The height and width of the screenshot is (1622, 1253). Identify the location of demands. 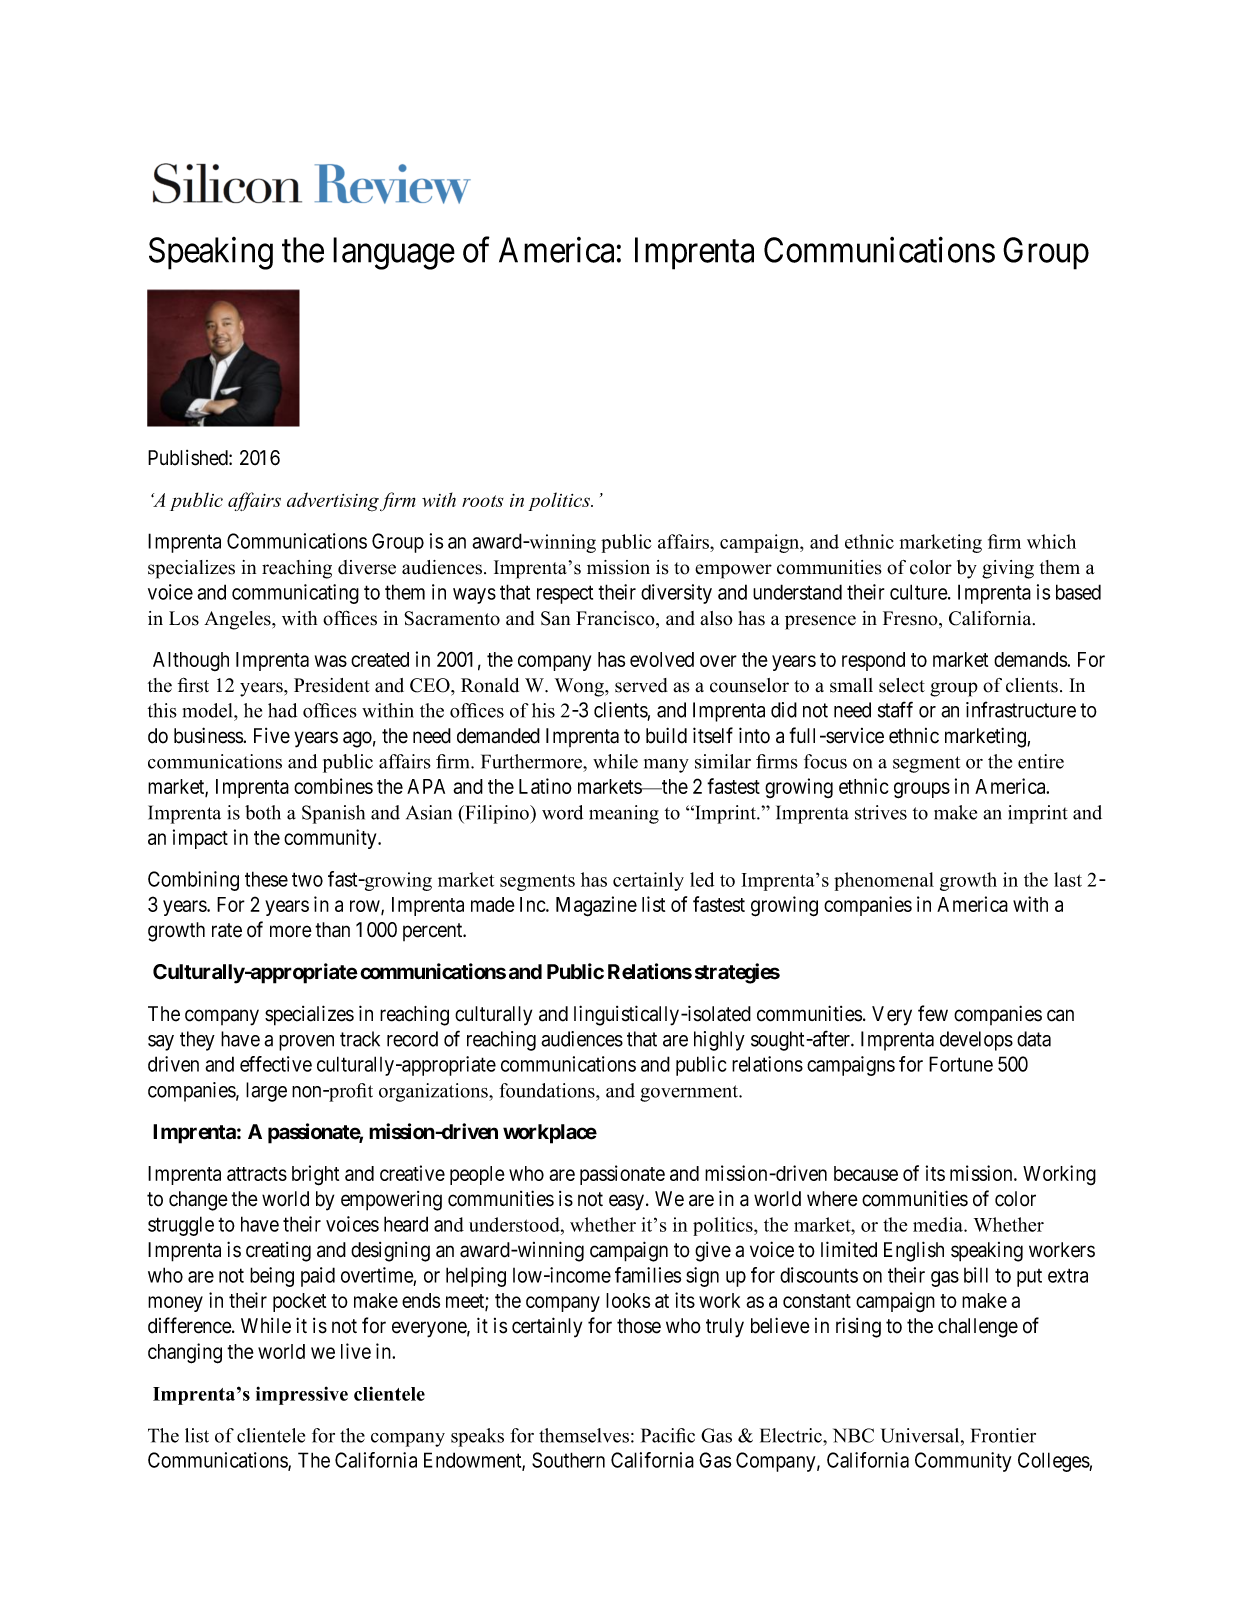
(1031, 659).
